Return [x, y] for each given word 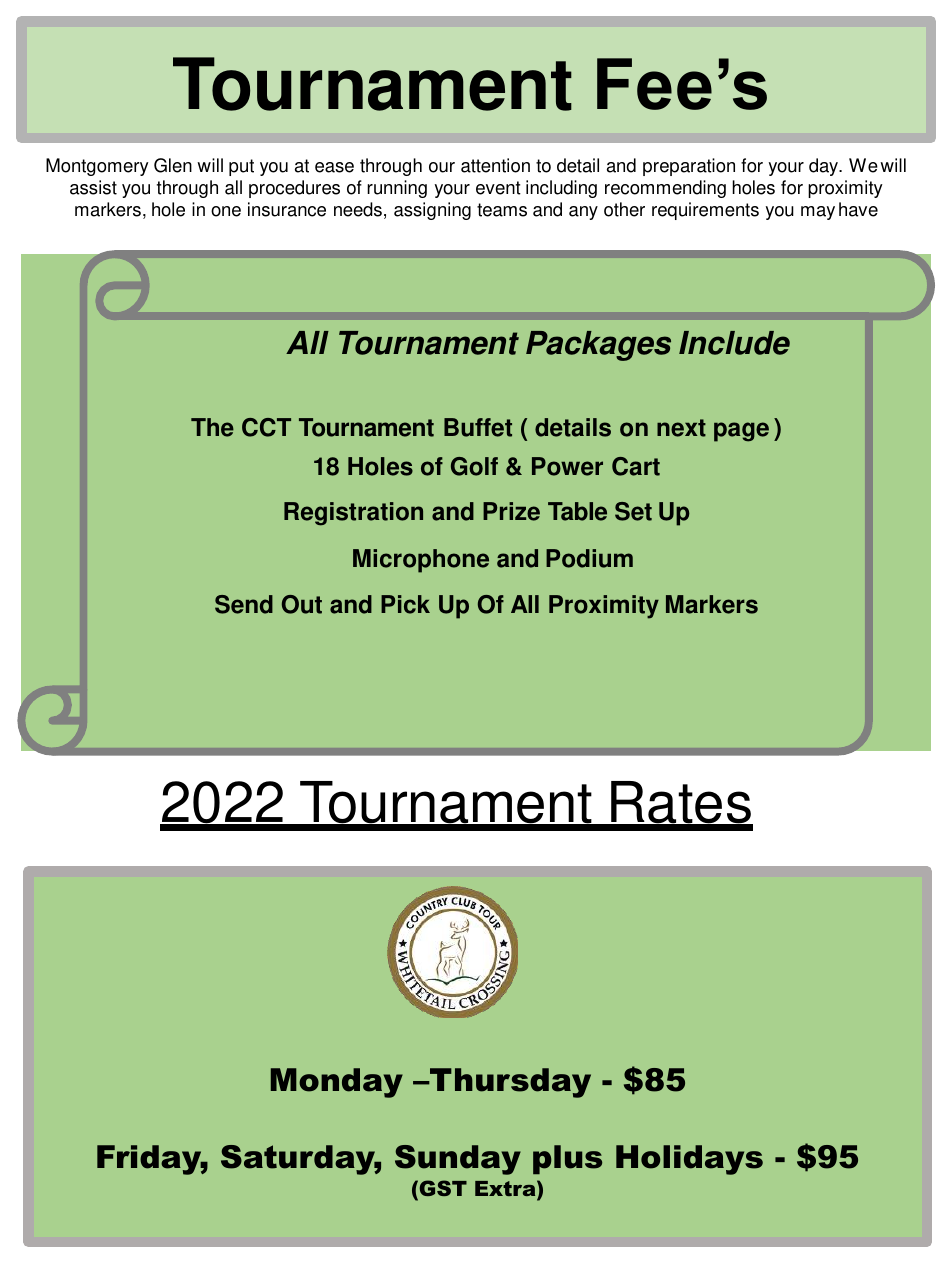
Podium [589, 558]
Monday [337, 1083]
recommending [665, 189]
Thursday [509, 1083]
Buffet [478, 427]
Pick [405, 604]
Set [633, 511]
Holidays [689, 1160]
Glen [173, 165]
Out [302, 604]
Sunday [458, 1160]
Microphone [421, 561]
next [681, 428]
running [397, 189]
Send [244, 604]
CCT [266, 427]
